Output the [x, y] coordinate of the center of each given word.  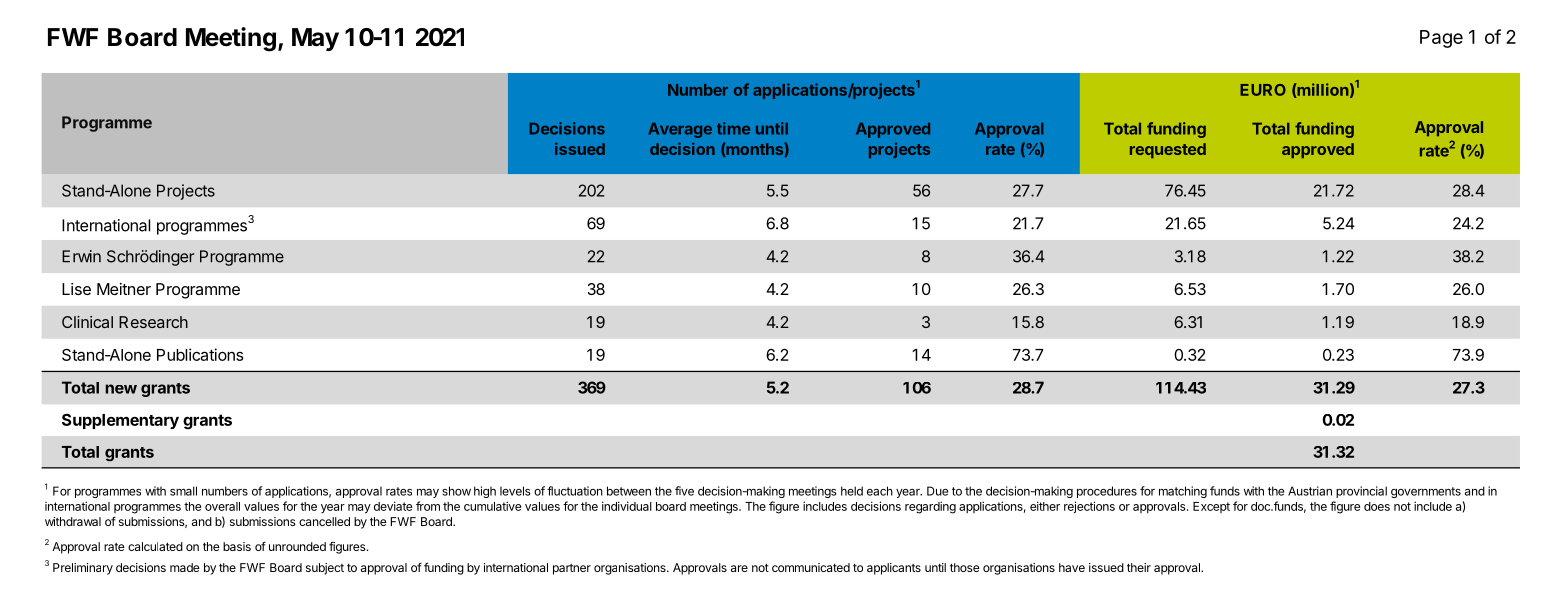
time [733, 128]
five [684, 491]
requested [1168, 150]
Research [153, 322]
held [852, 491]
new [121, 389]
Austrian [1310, 491]
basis [237, 546]
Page [1441, 39]
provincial [1361, 492]
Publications [200, 354]
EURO [1263, 90]
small [183, 491]
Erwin [81, 256]
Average [680, 130]
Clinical [87, 322]
